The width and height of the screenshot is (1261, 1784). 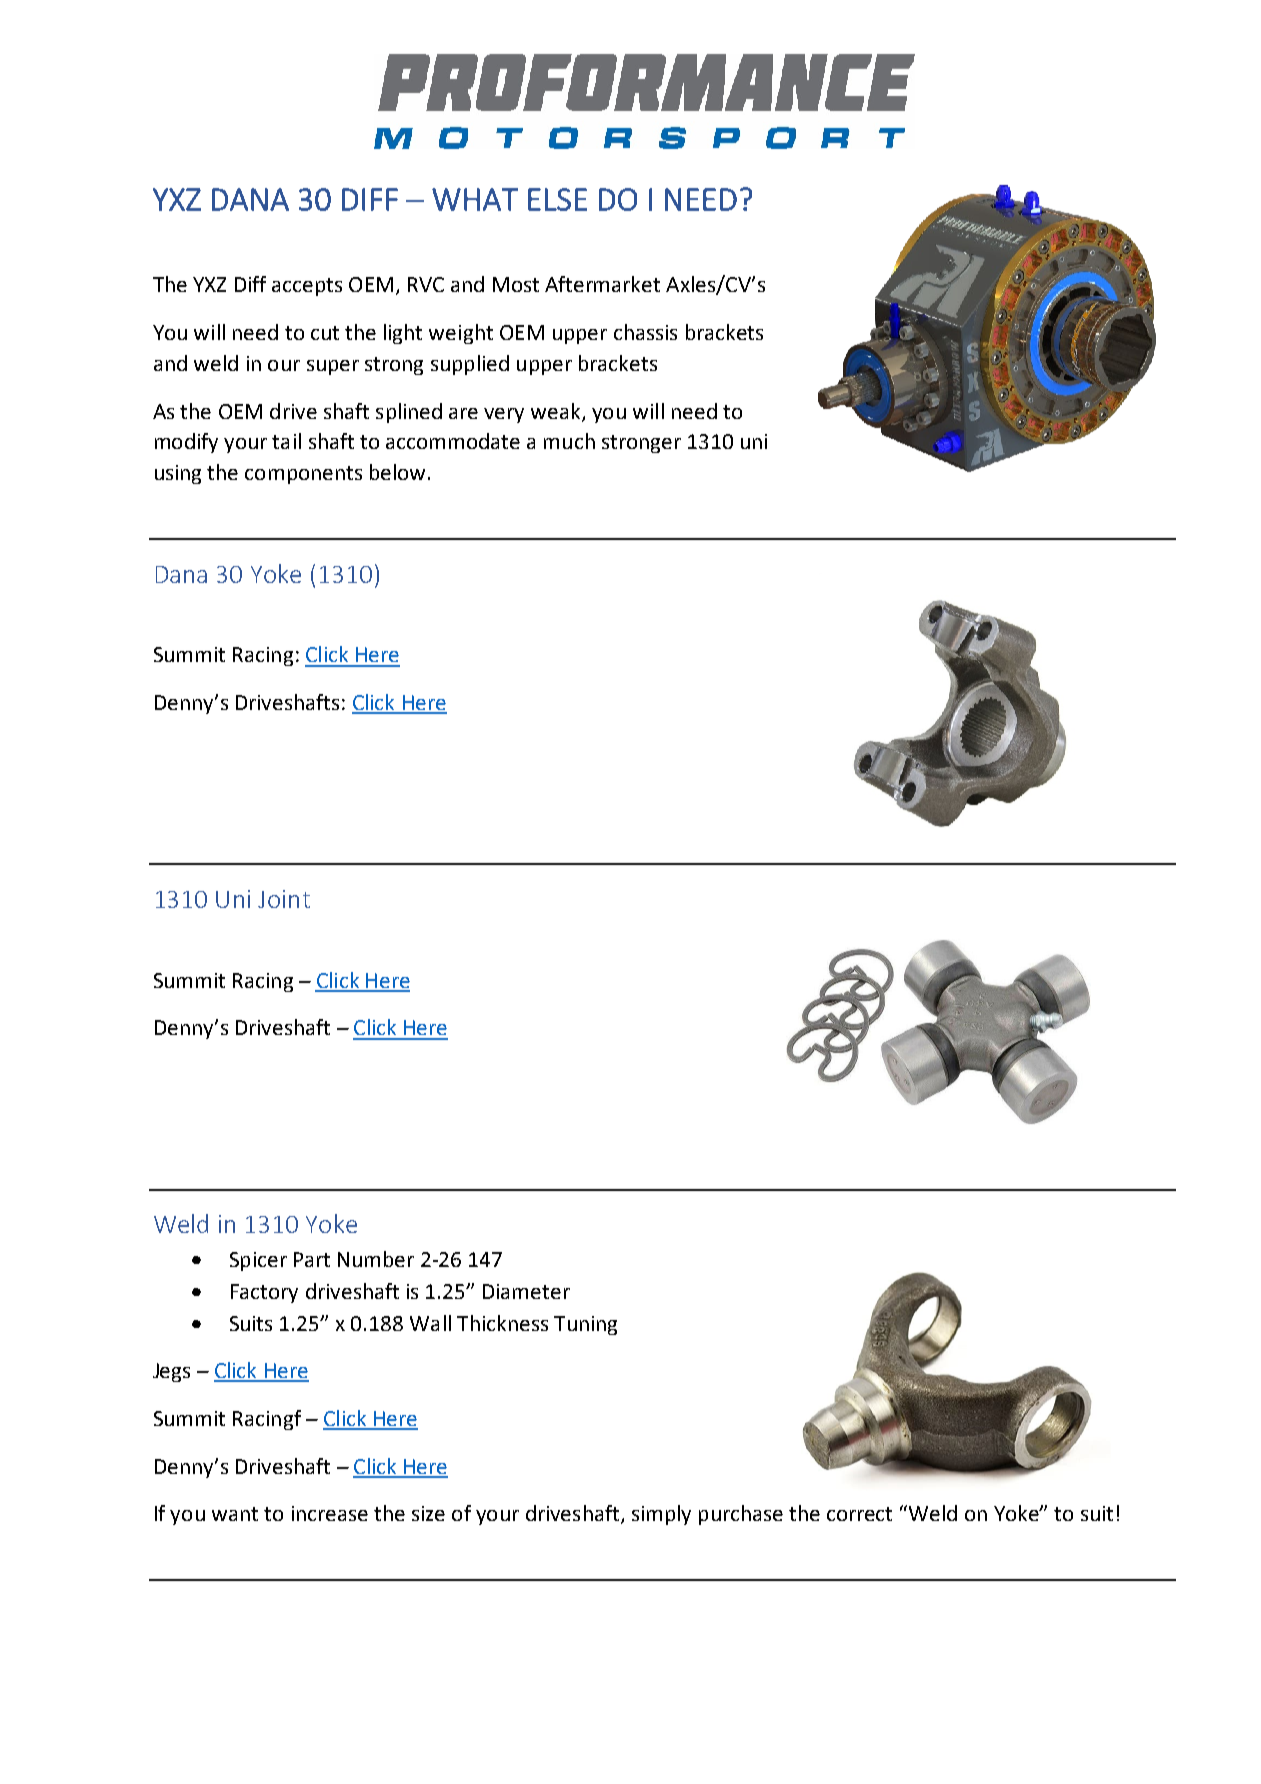 What do you see at coordinates (312, 1259) in the screenshot?
I see `Part` at bounding box center [312, 1259].
